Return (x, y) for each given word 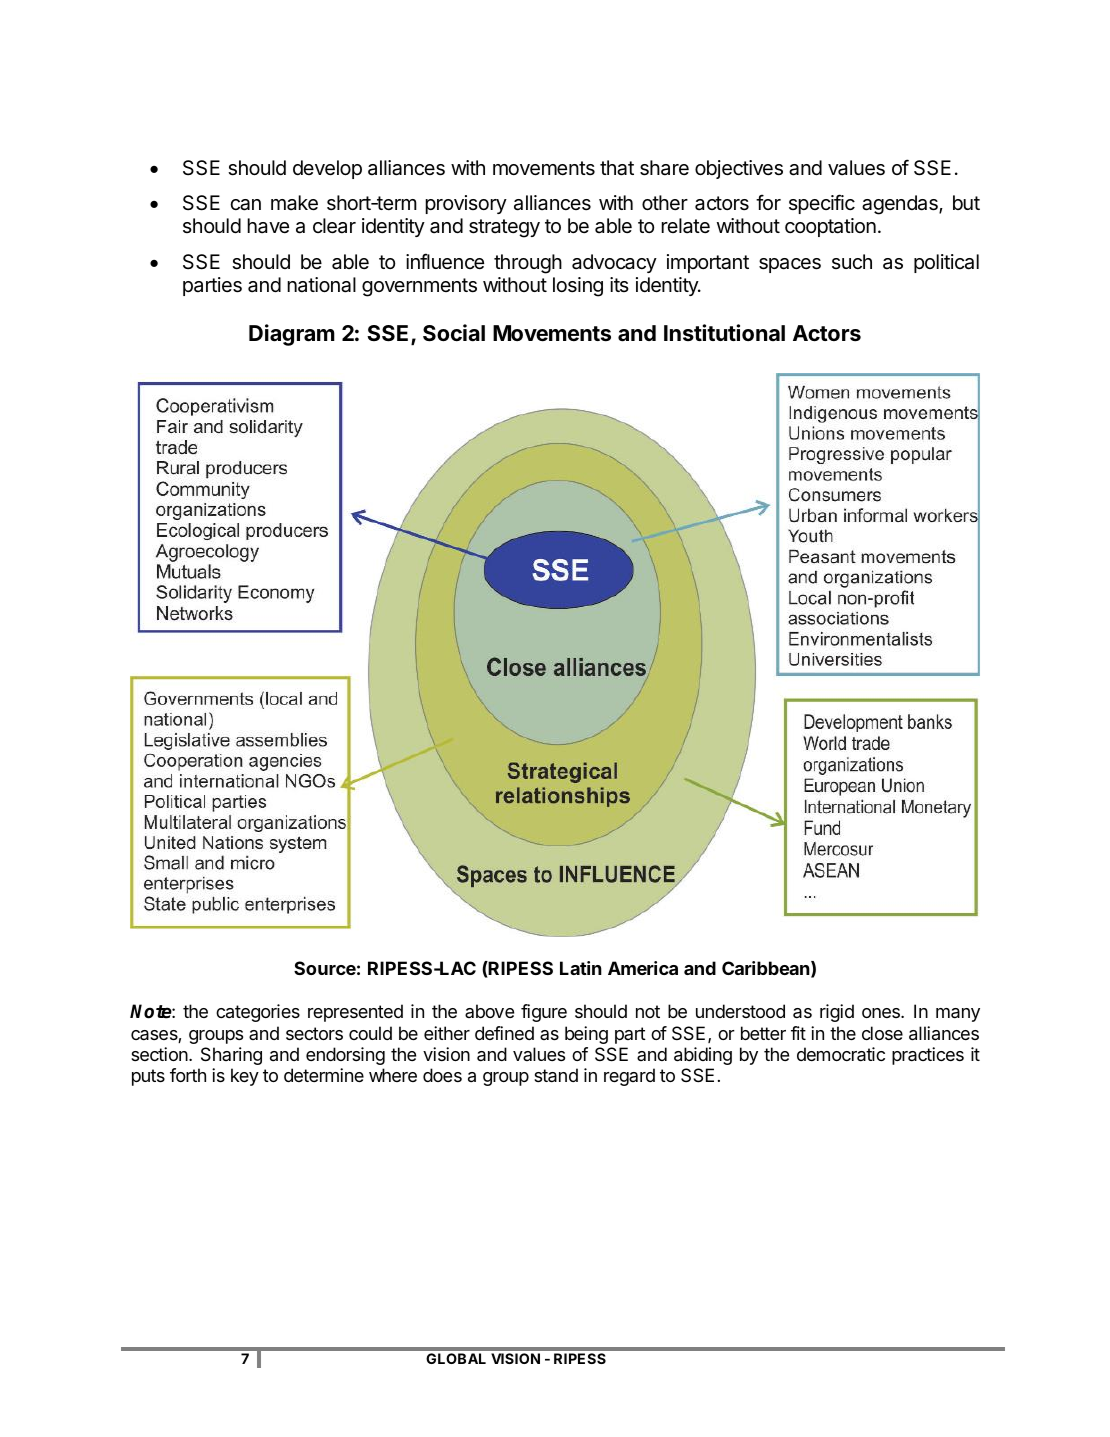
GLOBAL (456, 1358)
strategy (504, 228)
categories (258, 1013)
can (245, 205)
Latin (581, 968)
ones (882, 1013)
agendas (901, 205)
